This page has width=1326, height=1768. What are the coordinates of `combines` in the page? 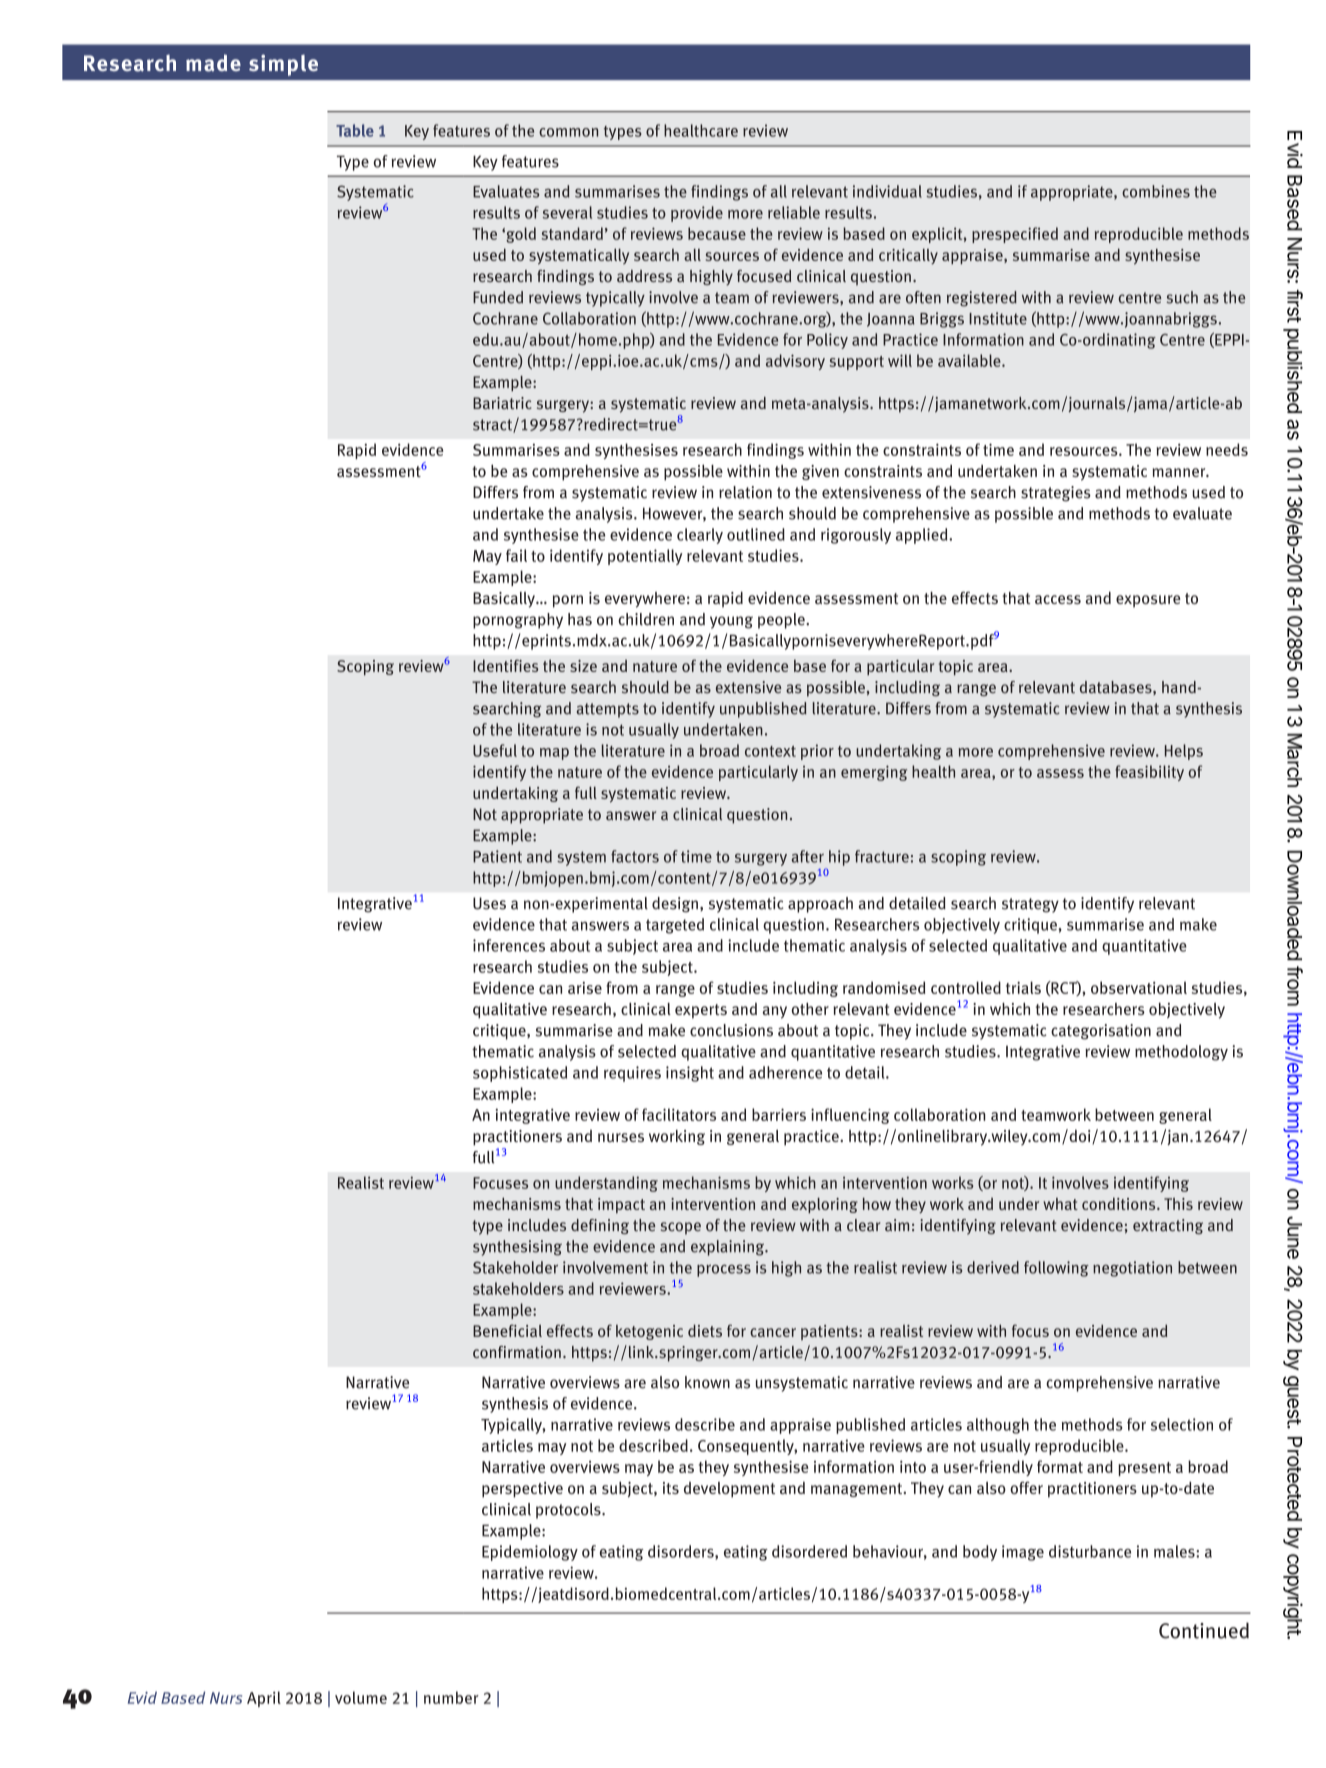 It's located at (1156, 191).
